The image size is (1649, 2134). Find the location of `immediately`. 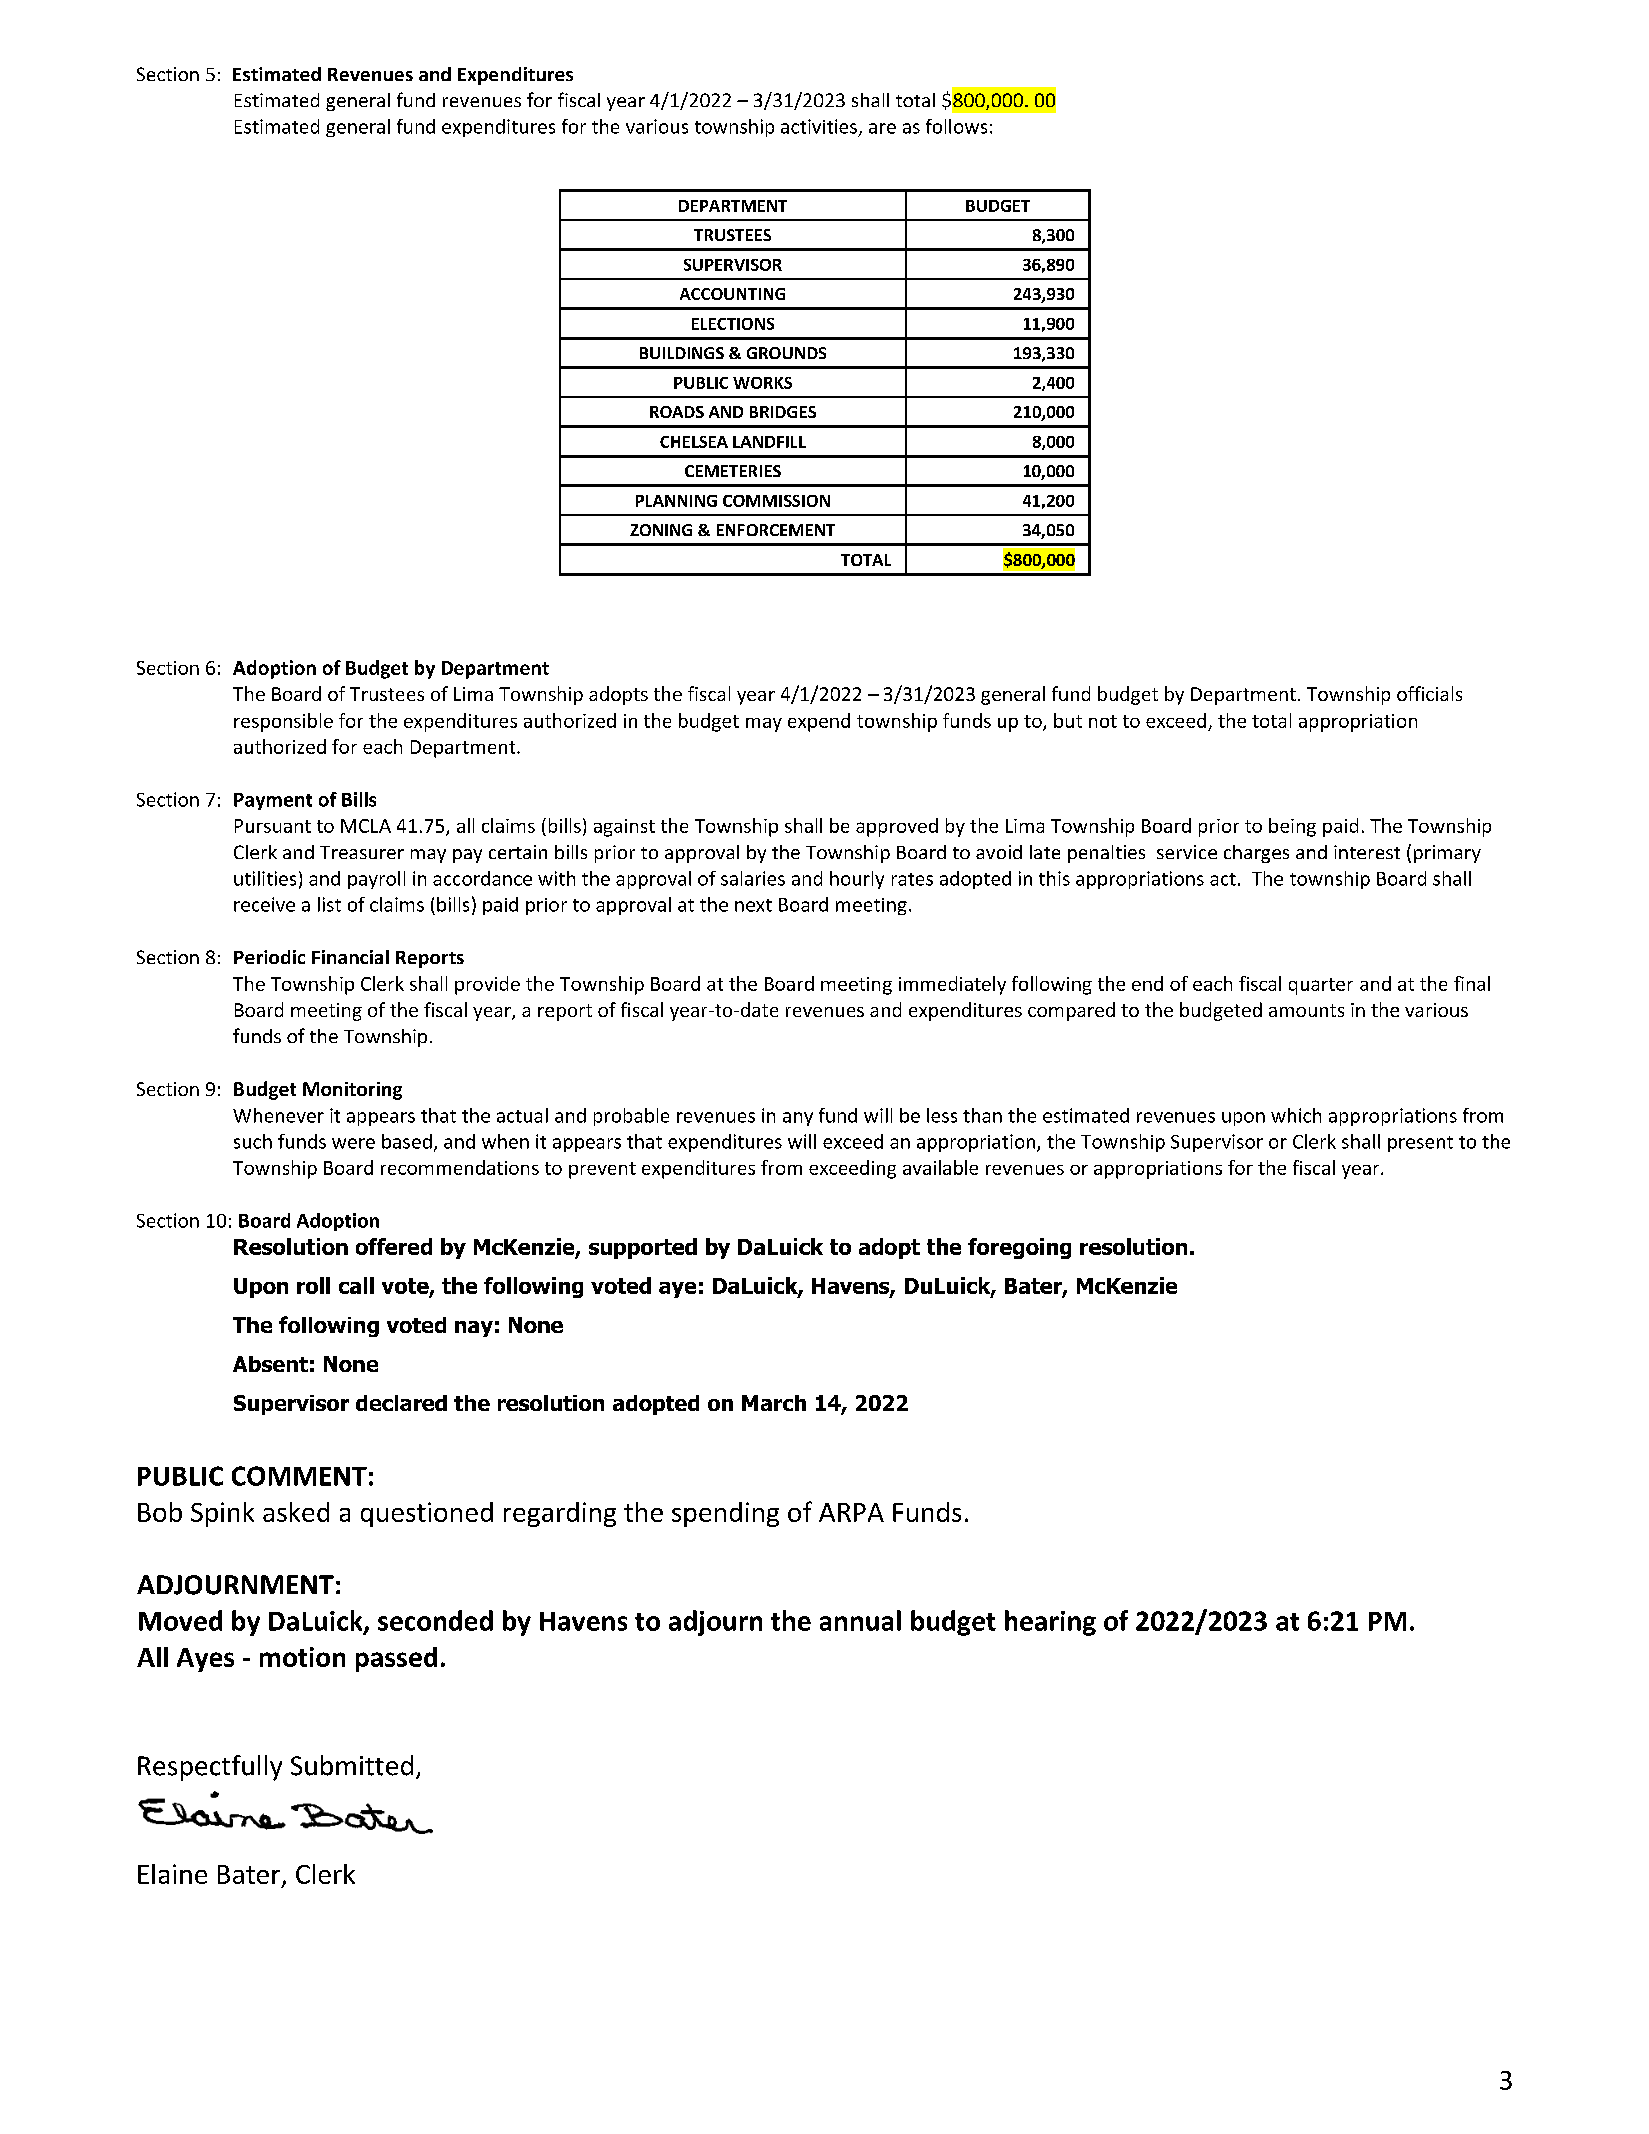

immediately is located at coordinates (952, 985).
